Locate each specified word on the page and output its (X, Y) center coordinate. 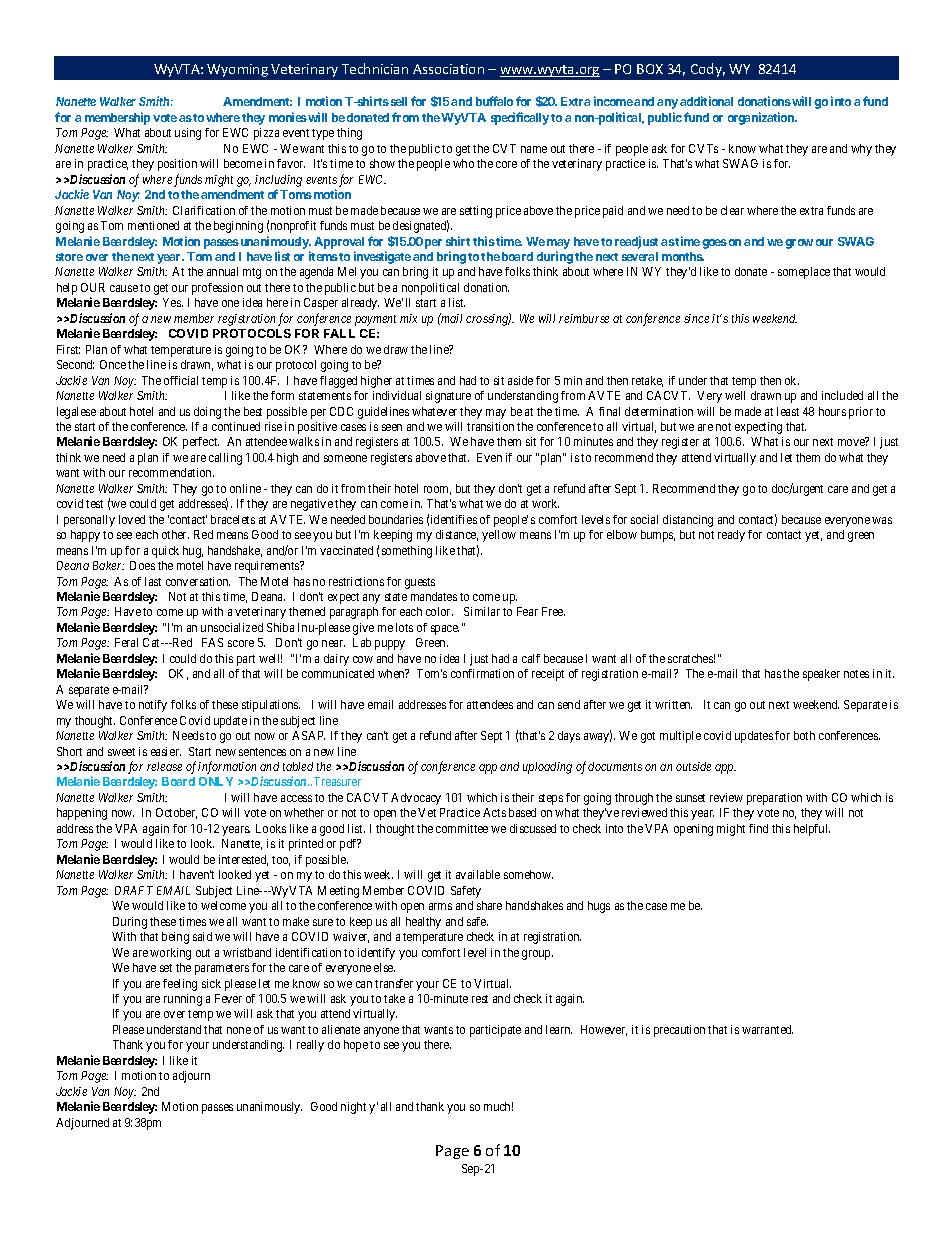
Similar (482, 611)
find (758, 828)
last (153, 581)
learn (559, 1029)
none (239, 1030)
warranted (767, 1029)
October (176, 813)
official (181, 380)
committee (462, 828)
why (861, 150)
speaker (821, 675)
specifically (520, 118)
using (188, 134)
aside (520, 380)
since (696, 318)
